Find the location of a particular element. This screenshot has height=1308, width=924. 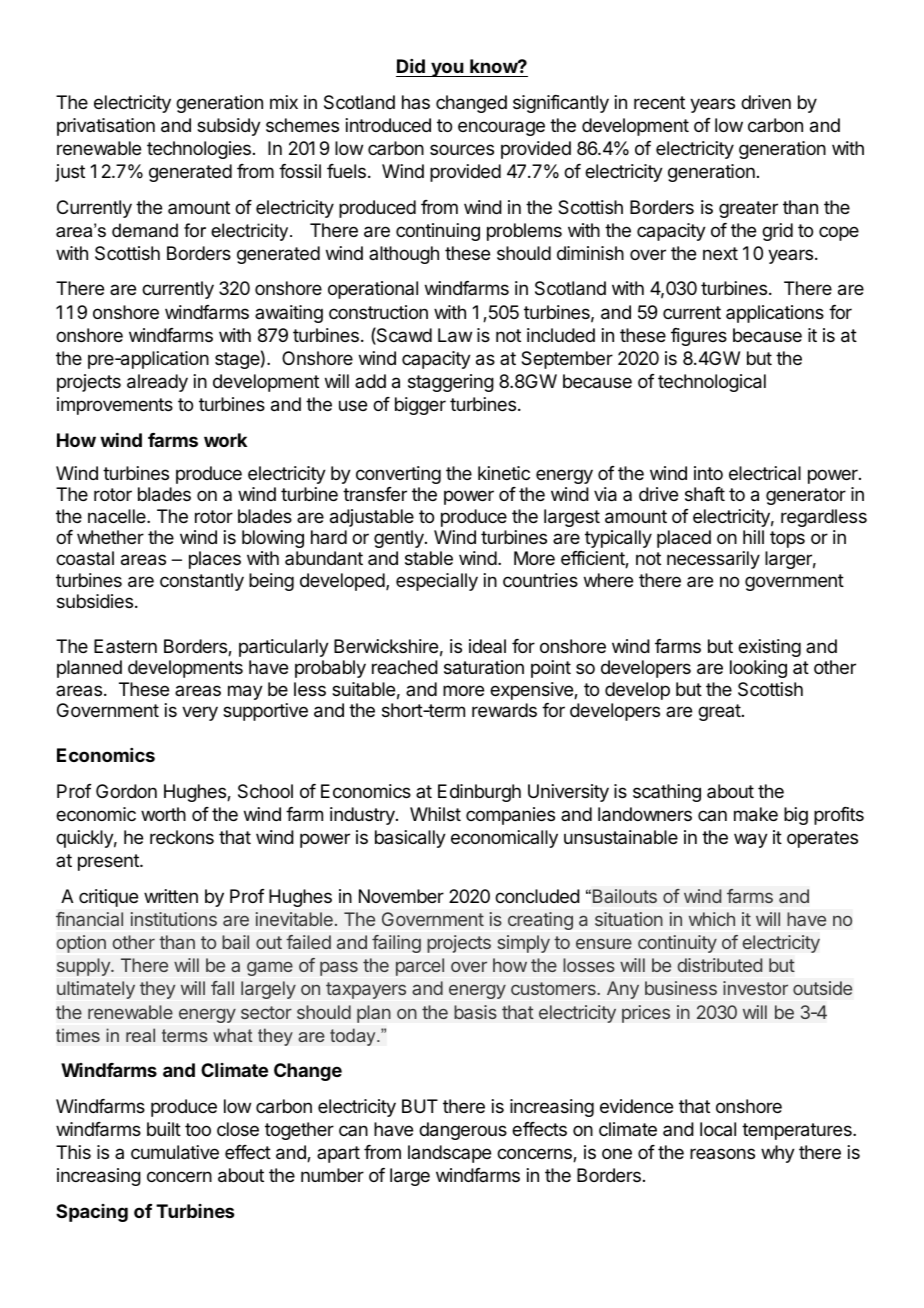

cumulative is located at coordinates (175, 1152).
